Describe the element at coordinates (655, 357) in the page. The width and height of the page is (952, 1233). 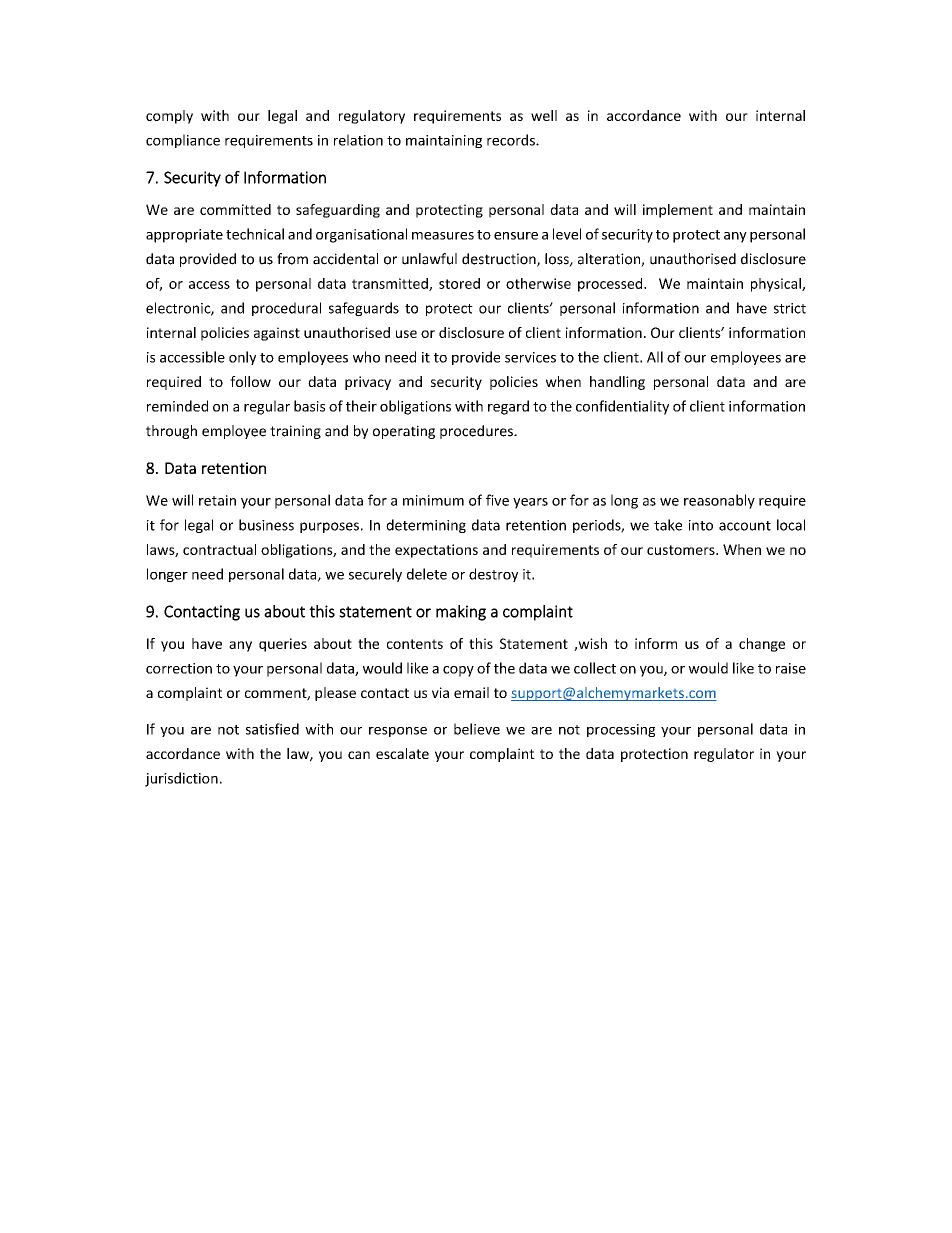
I see `All` at that location.
